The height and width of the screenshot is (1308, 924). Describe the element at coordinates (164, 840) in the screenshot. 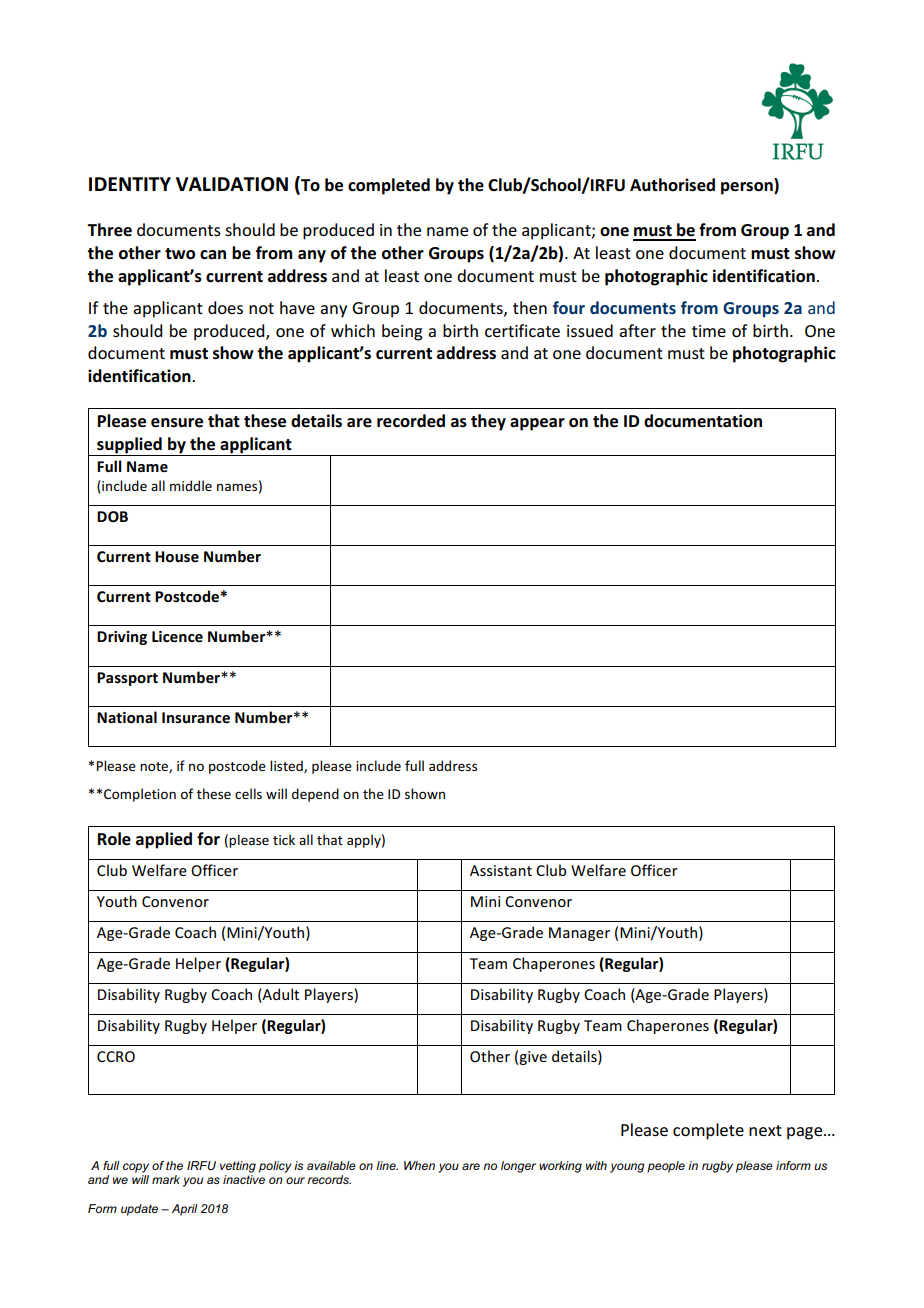

I see `applied` at that location.
